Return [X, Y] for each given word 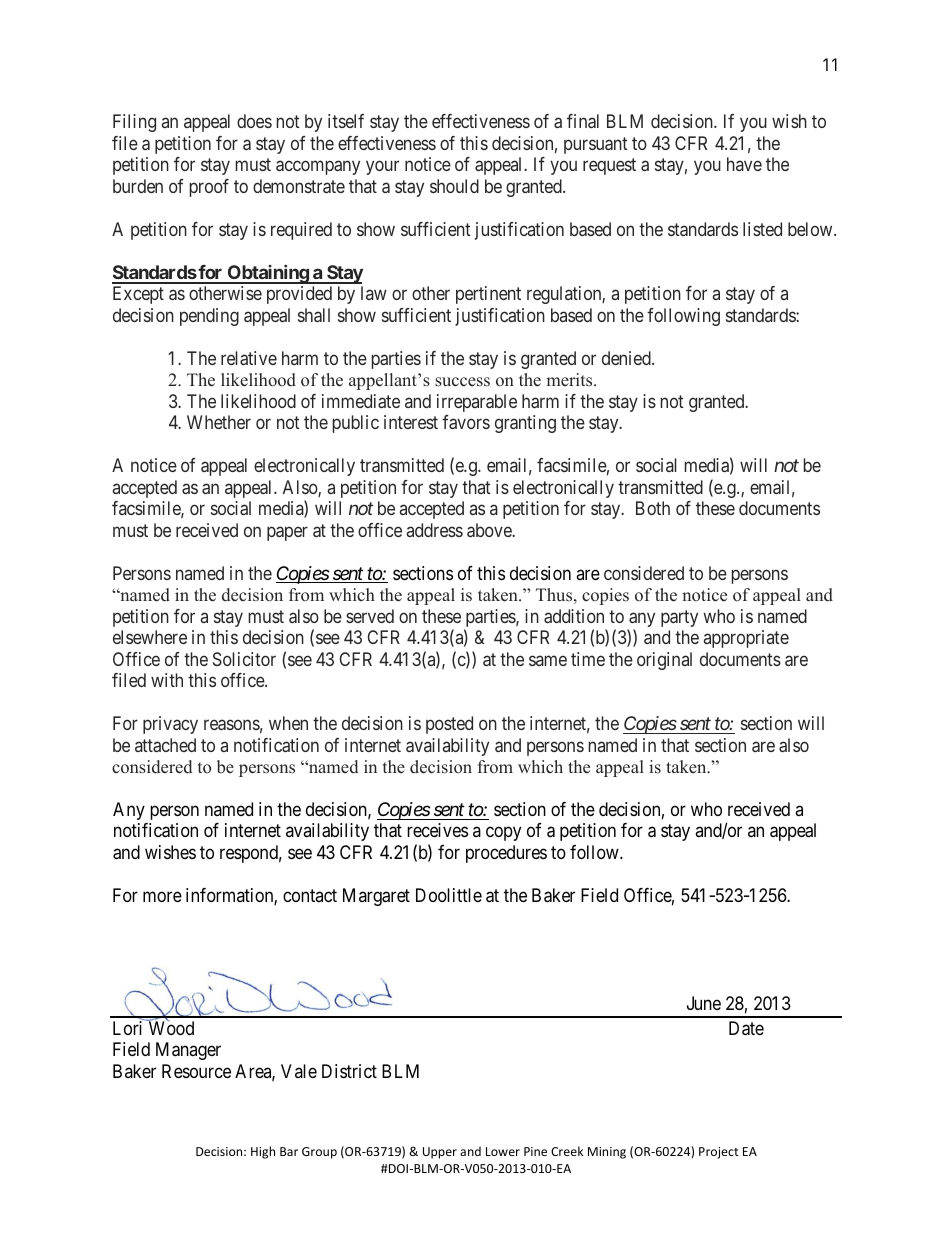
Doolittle [449, 895]
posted [449, 725]
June [704, 1003]
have [744, 164]
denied [627, 358]
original [664, 661]
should [454, 186]
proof [209, 188]
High [263, 1152]
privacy [170, 725]
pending [209, 317]
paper [287, 533]
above [490, 530]
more [162, 896]
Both [653, 508]
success [462, 382]
